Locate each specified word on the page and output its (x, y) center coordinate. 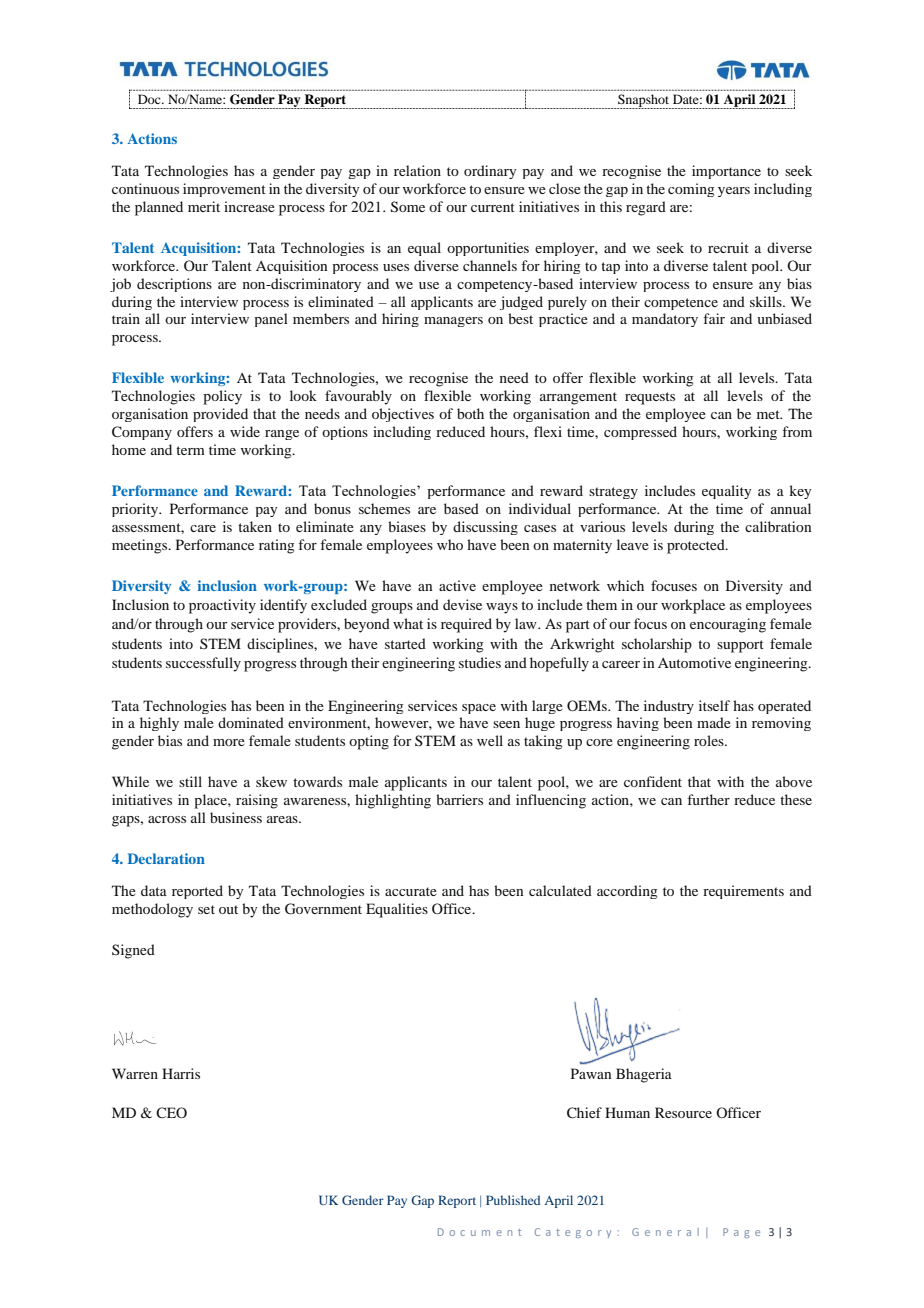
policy (222, 397)
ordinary (490, 172)
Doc (150, 99)
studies (480, 662)
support (740, 646)
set (206, 909)
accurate (411, 891)
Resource (683, 1112)
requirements (743, 892)
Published (513, 1200)
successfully (203, 664)
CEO (171, 1112)
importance (726, 172)
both (470, 413)
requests (650, 398)
